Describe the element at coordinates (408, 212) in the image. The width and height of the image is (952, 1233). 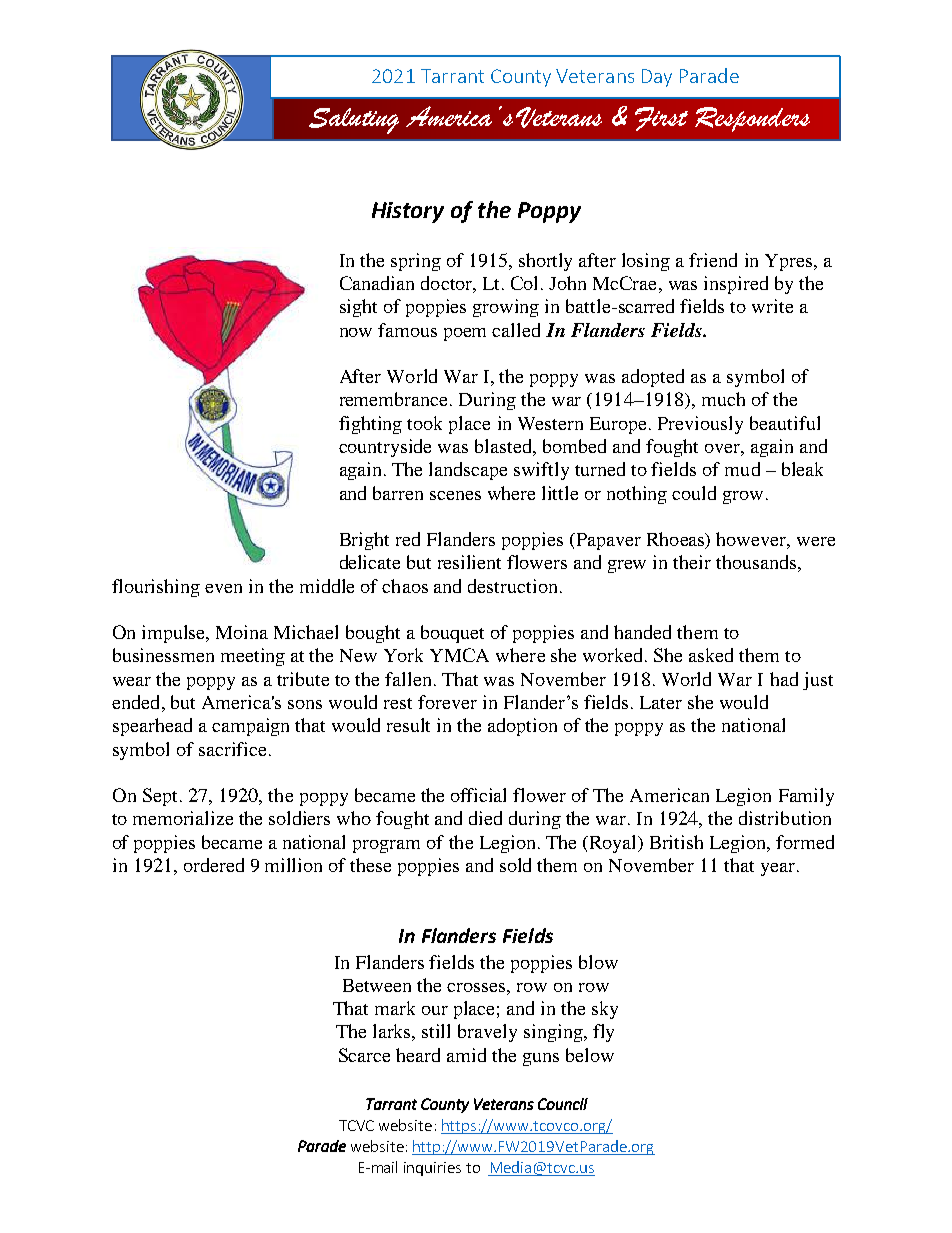
I see `History` at that location.
